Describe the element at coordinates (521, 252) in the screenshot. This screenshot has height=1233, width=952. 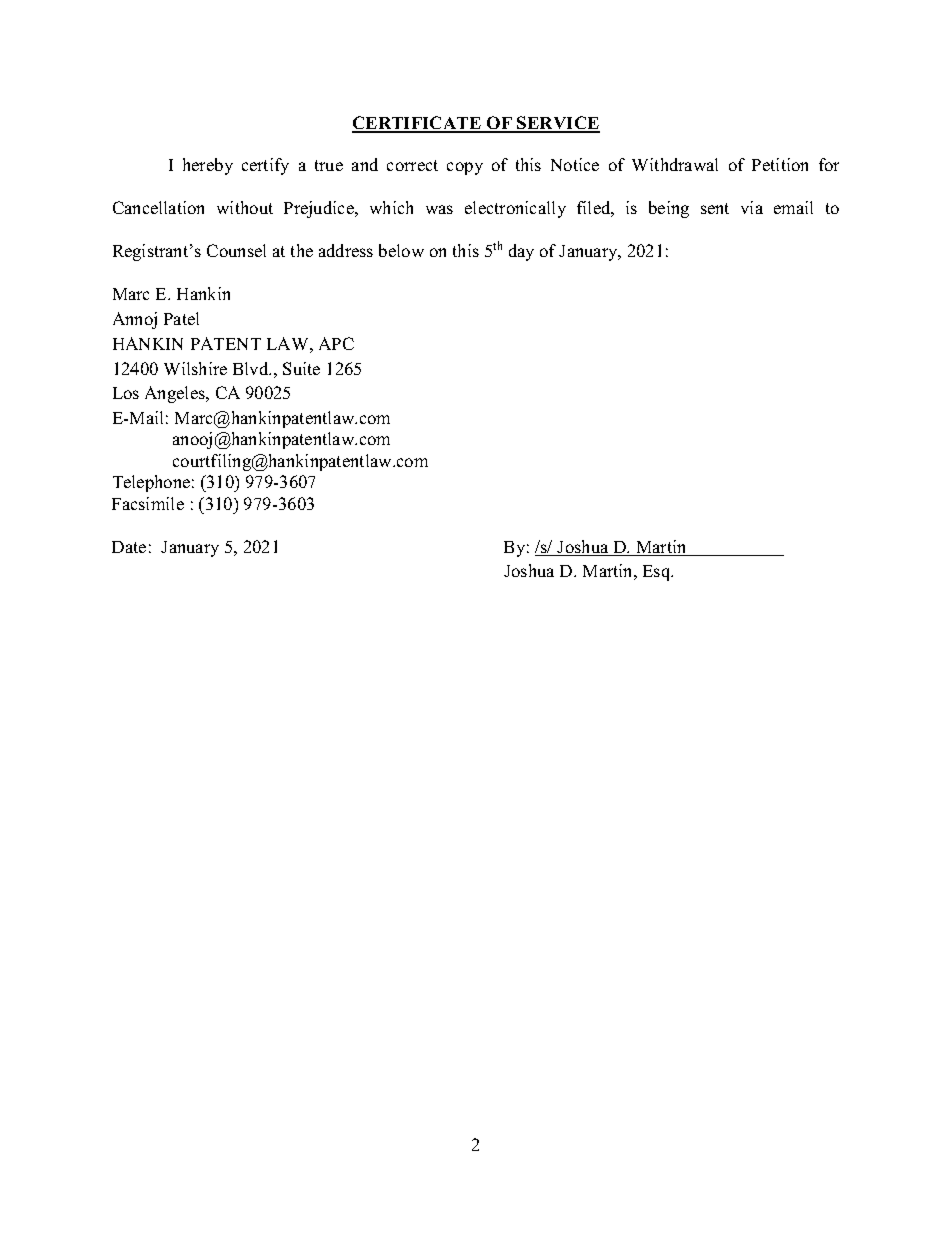
I see `day` at that location.
